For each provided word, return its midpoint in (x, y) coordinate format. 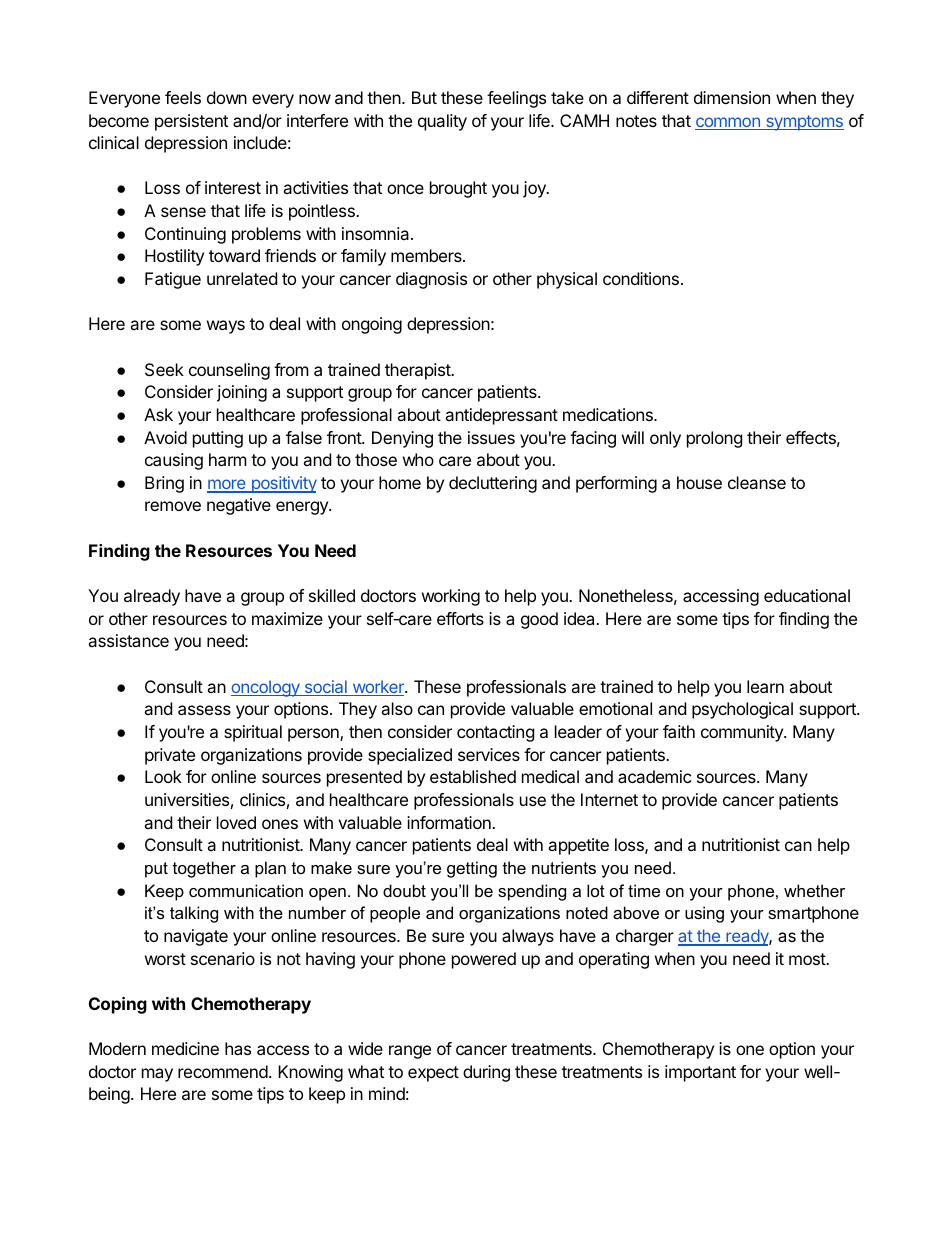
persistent (191, 122)
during (486, 1073)
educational (807, 595)
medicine (185, 1048)
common (728, 123)
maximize (287, 618)
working (451, 597)
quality (442, 122)
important (700, 1073)
